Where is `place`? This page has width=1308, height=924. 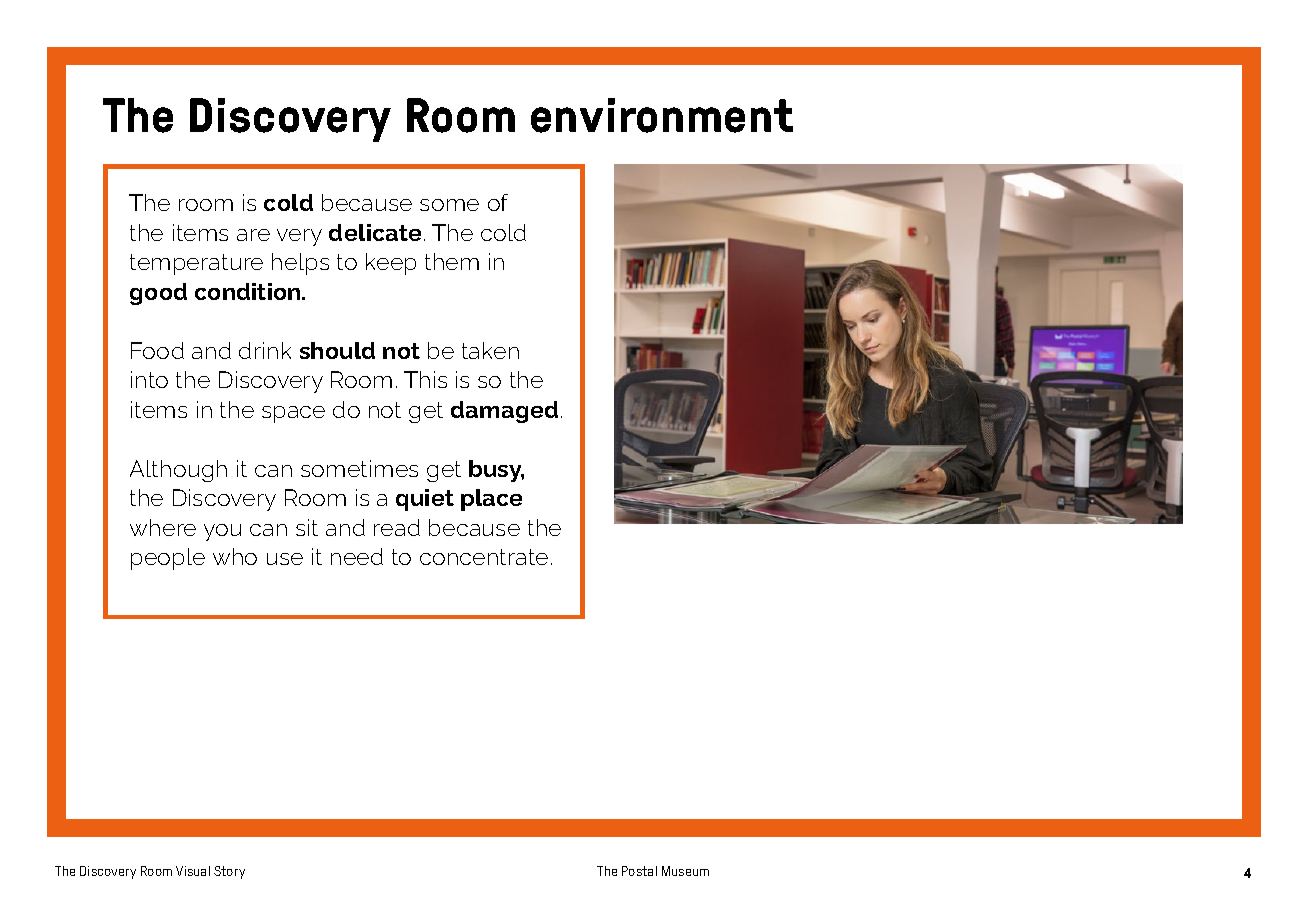 place is located at coordinates (491, 500).
